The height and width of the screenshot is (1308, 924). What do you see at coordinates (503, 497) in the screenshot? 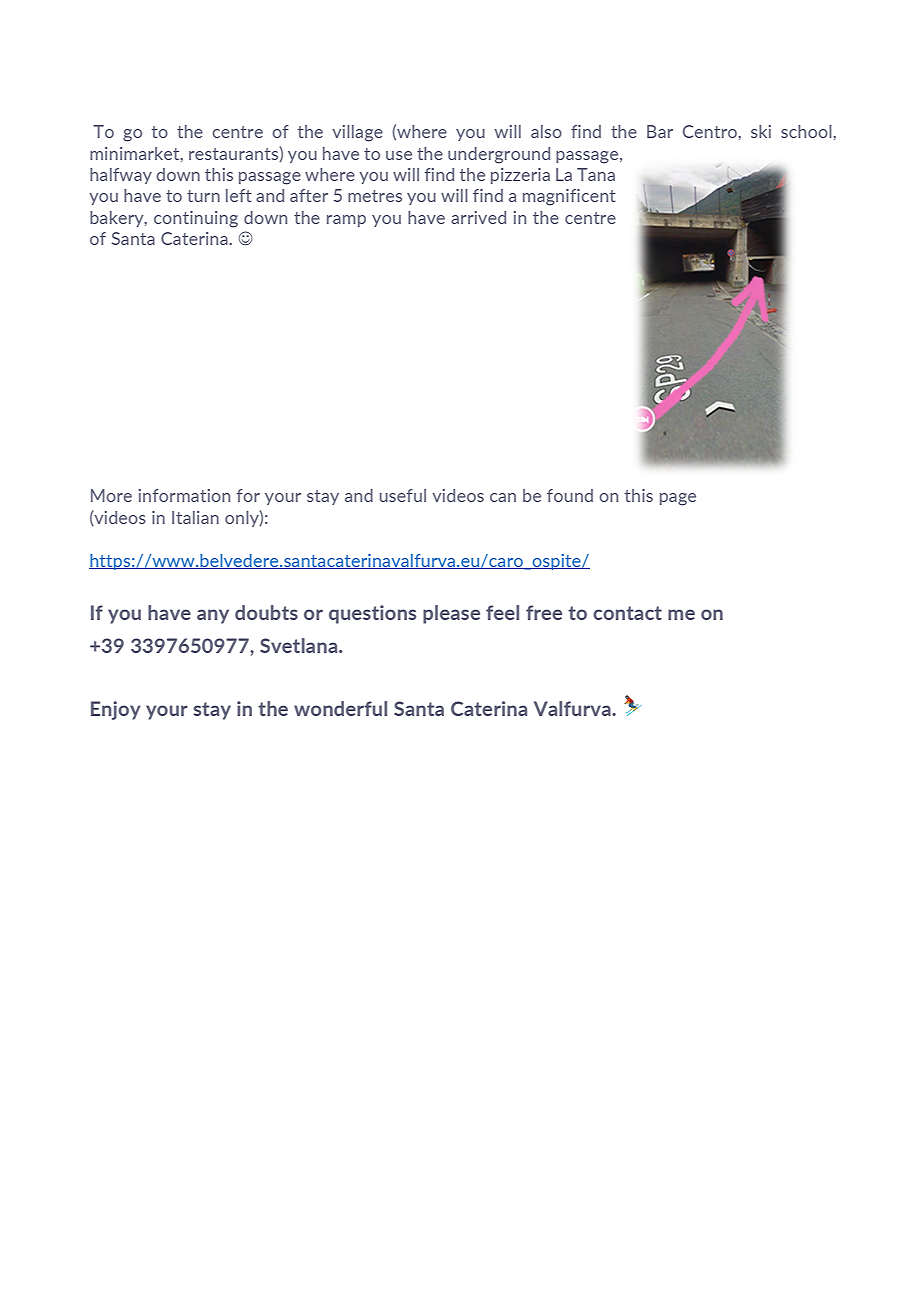
I see `can` at bounding box center [503, 497].
